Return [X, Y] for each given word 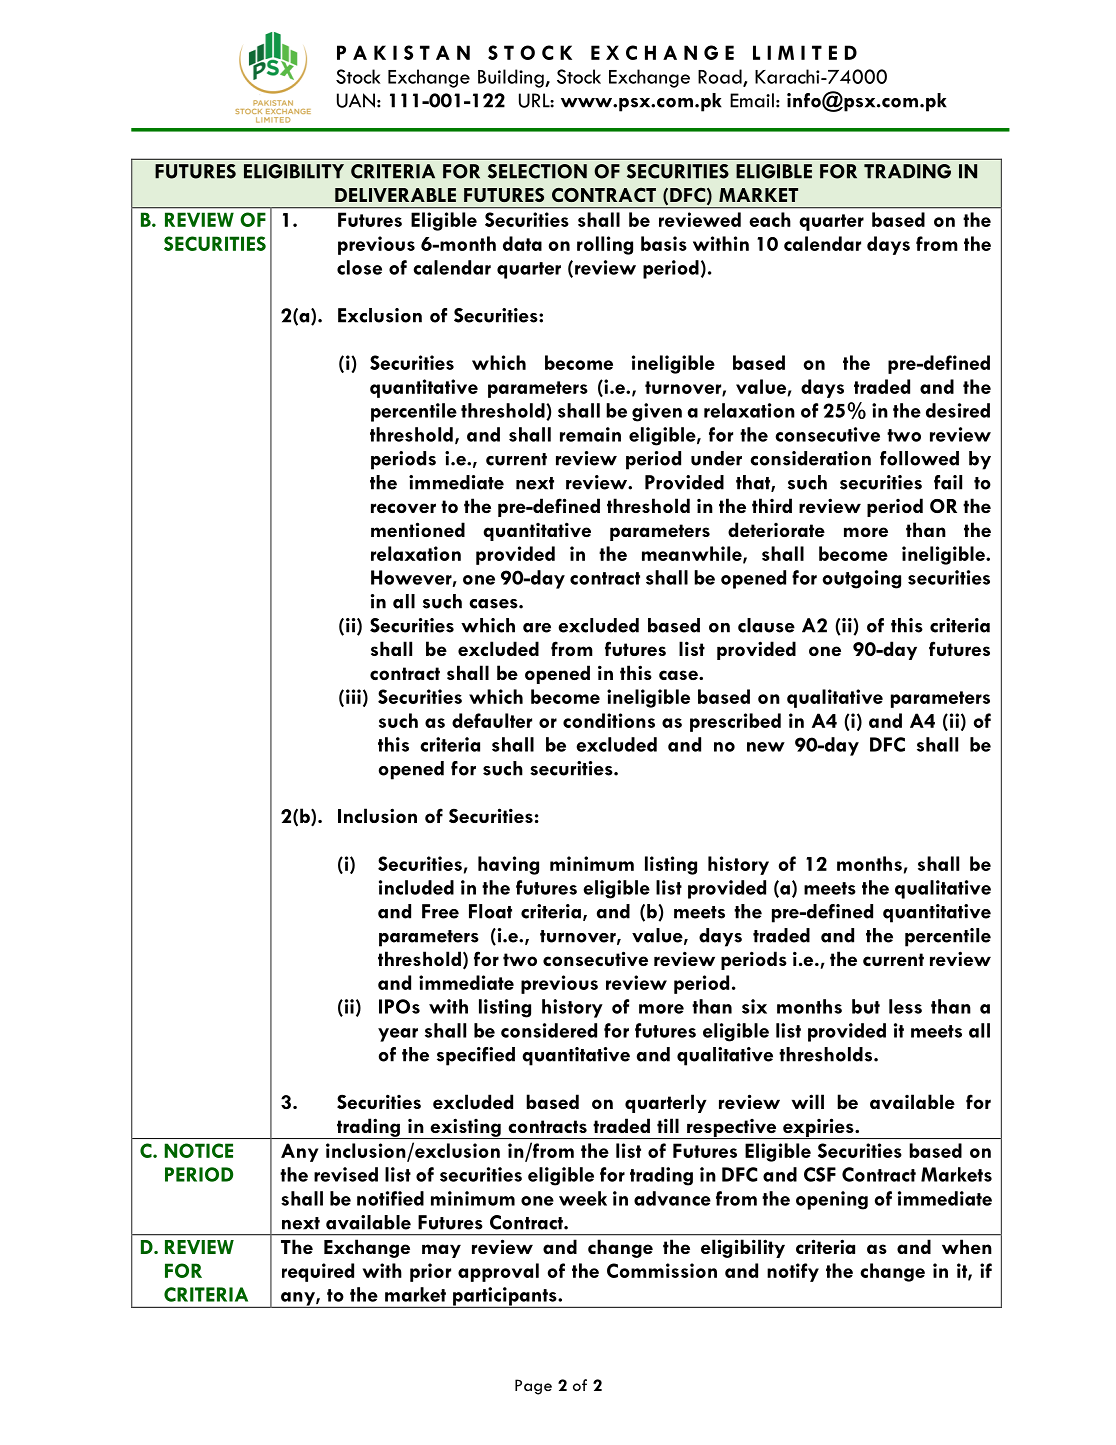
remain [590, 434]
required [318, 1272]
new [766, 747]
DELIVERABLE [395, 195]
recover [403, 508]
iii [353, 696]
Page [533, 1387]
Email [752, 100]
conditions [609, 720]
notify [793, 1272]
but [866, 1006]
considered [549, 1030]
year [398, 1035]
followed [919, 458]
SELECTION [537, 171]
